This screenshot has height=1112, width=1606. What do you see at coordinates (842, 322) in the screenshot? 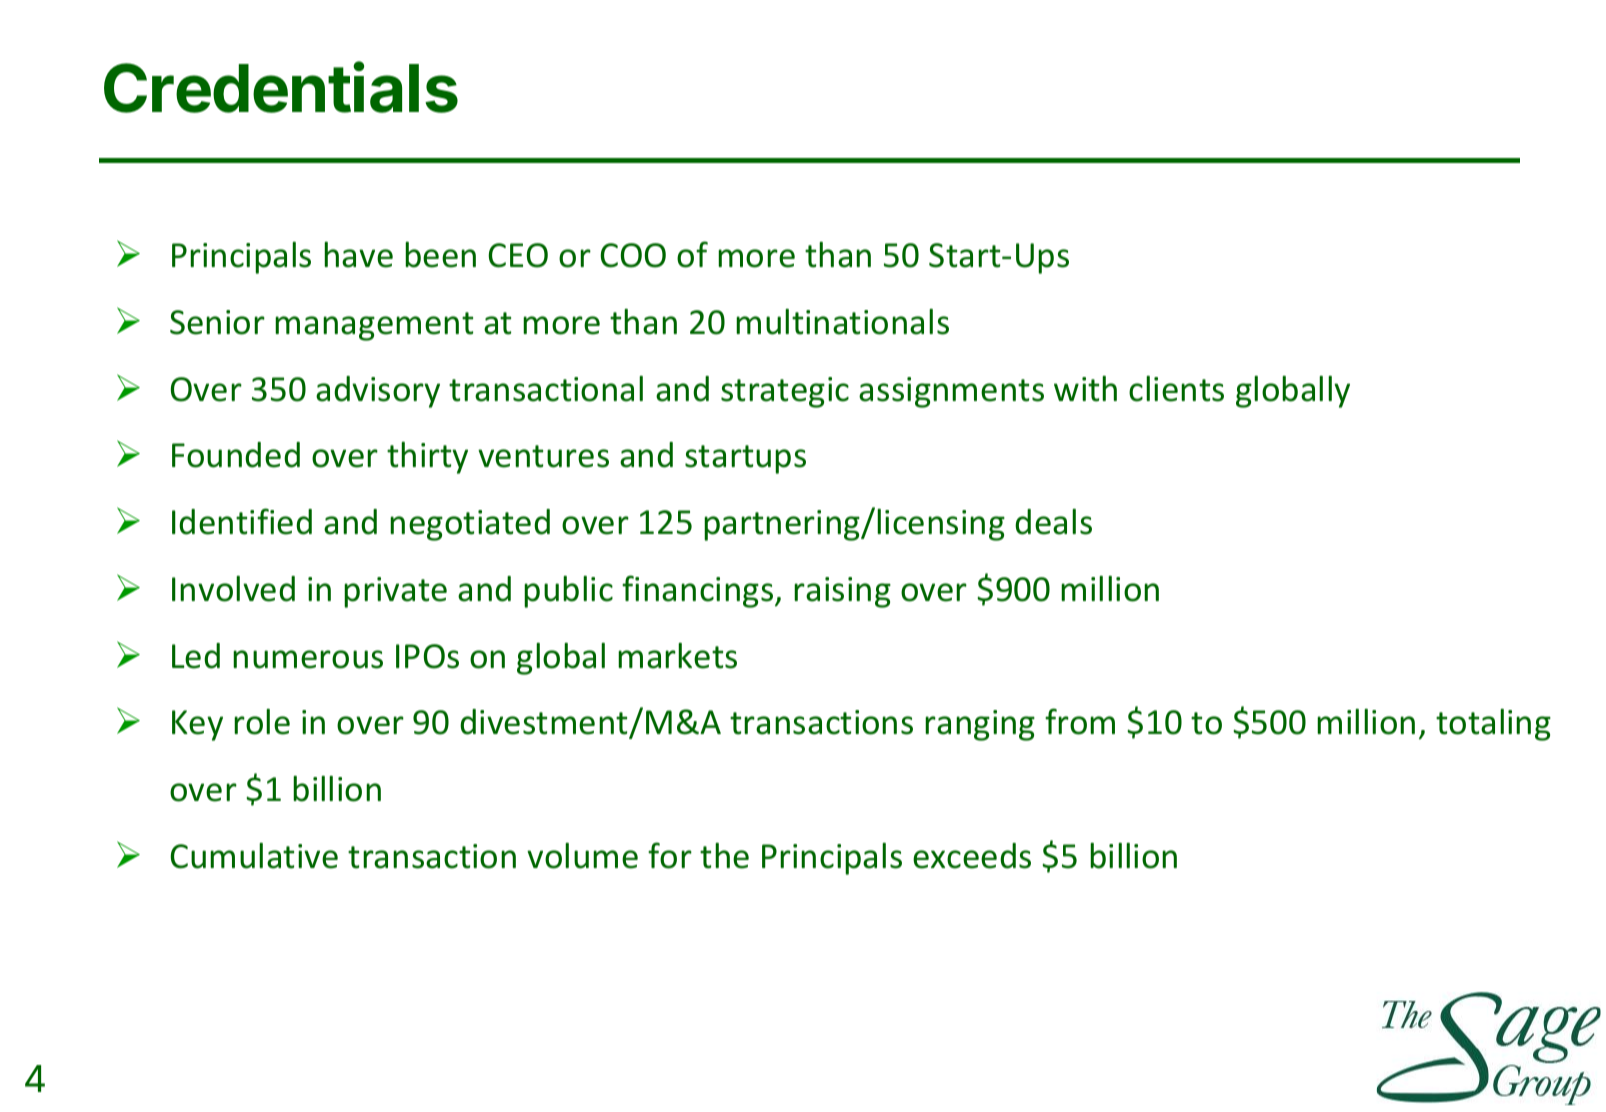
I see `multinationals` at bounding box center [842, 322].
